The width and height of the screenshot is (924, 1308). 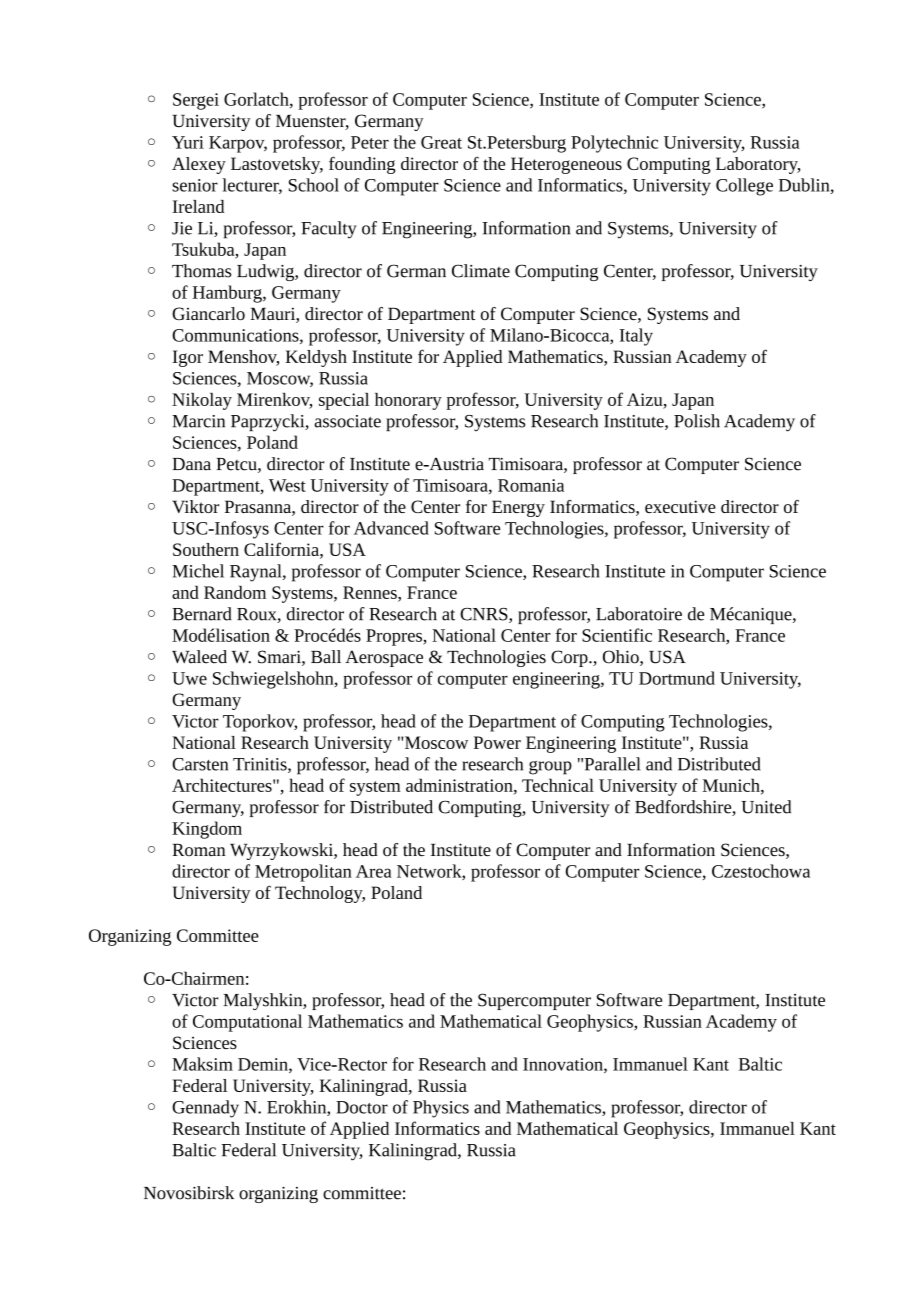 I want to click on College, so click(x=744, y=187).
